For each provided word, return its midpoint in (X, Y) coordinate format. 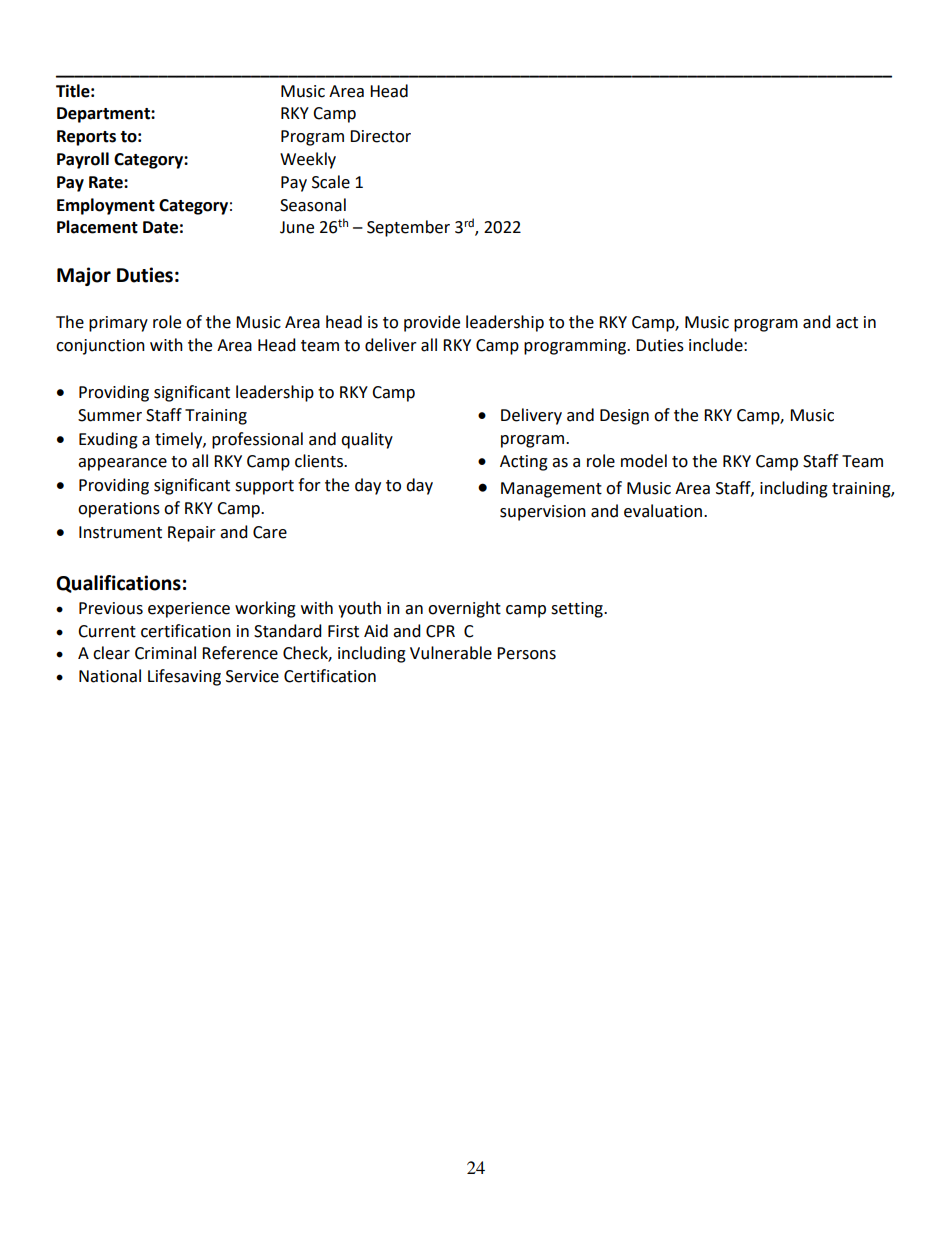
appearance (122, 464)
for (309, 485)
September (408, 228)
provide (432, 323)
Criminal (165, 653)
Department (104, 115)
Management (551, 490)
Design (624, 417)
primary (118, 324)
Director (380, 136)
